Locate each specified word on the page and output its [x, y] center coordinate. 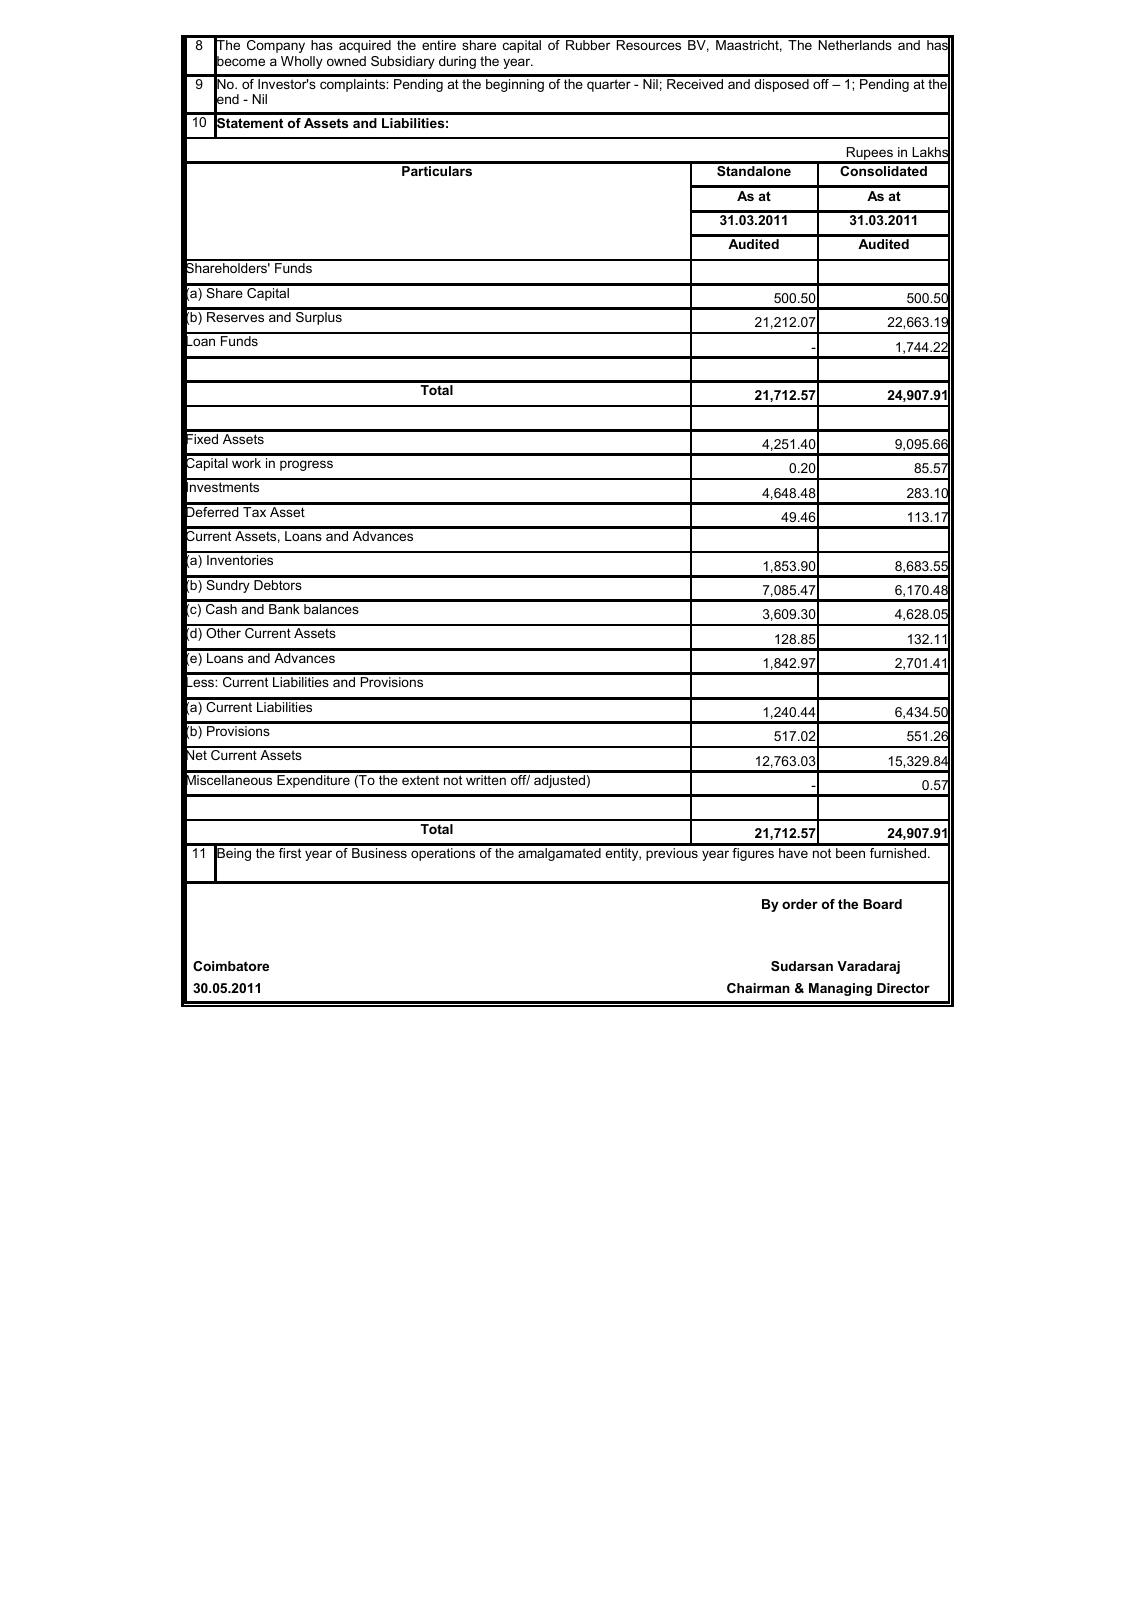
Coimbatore [231, 966]
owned [346, 61]
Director [903, 988]
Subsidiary [403, 62]
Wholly [302, 62]
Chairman [758, 988]
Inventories [240, 560]
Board [882, 904]
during [457, 62]
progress [306, 465]
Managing [840, 989]
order [800, 904]
